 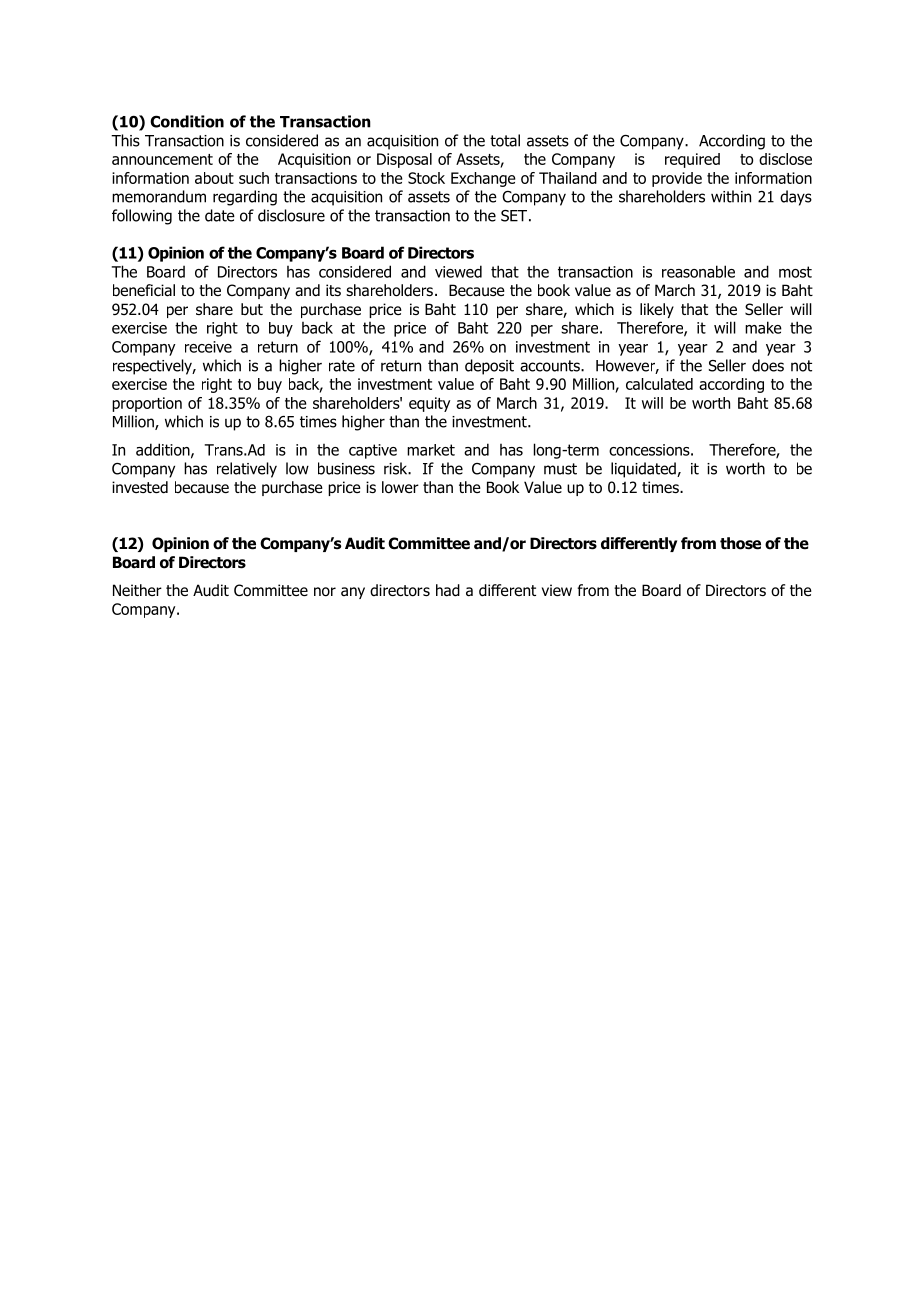 What do you see at coordinates (740, 543) in the image?
I see `those` at bounding box center [740, 543].
